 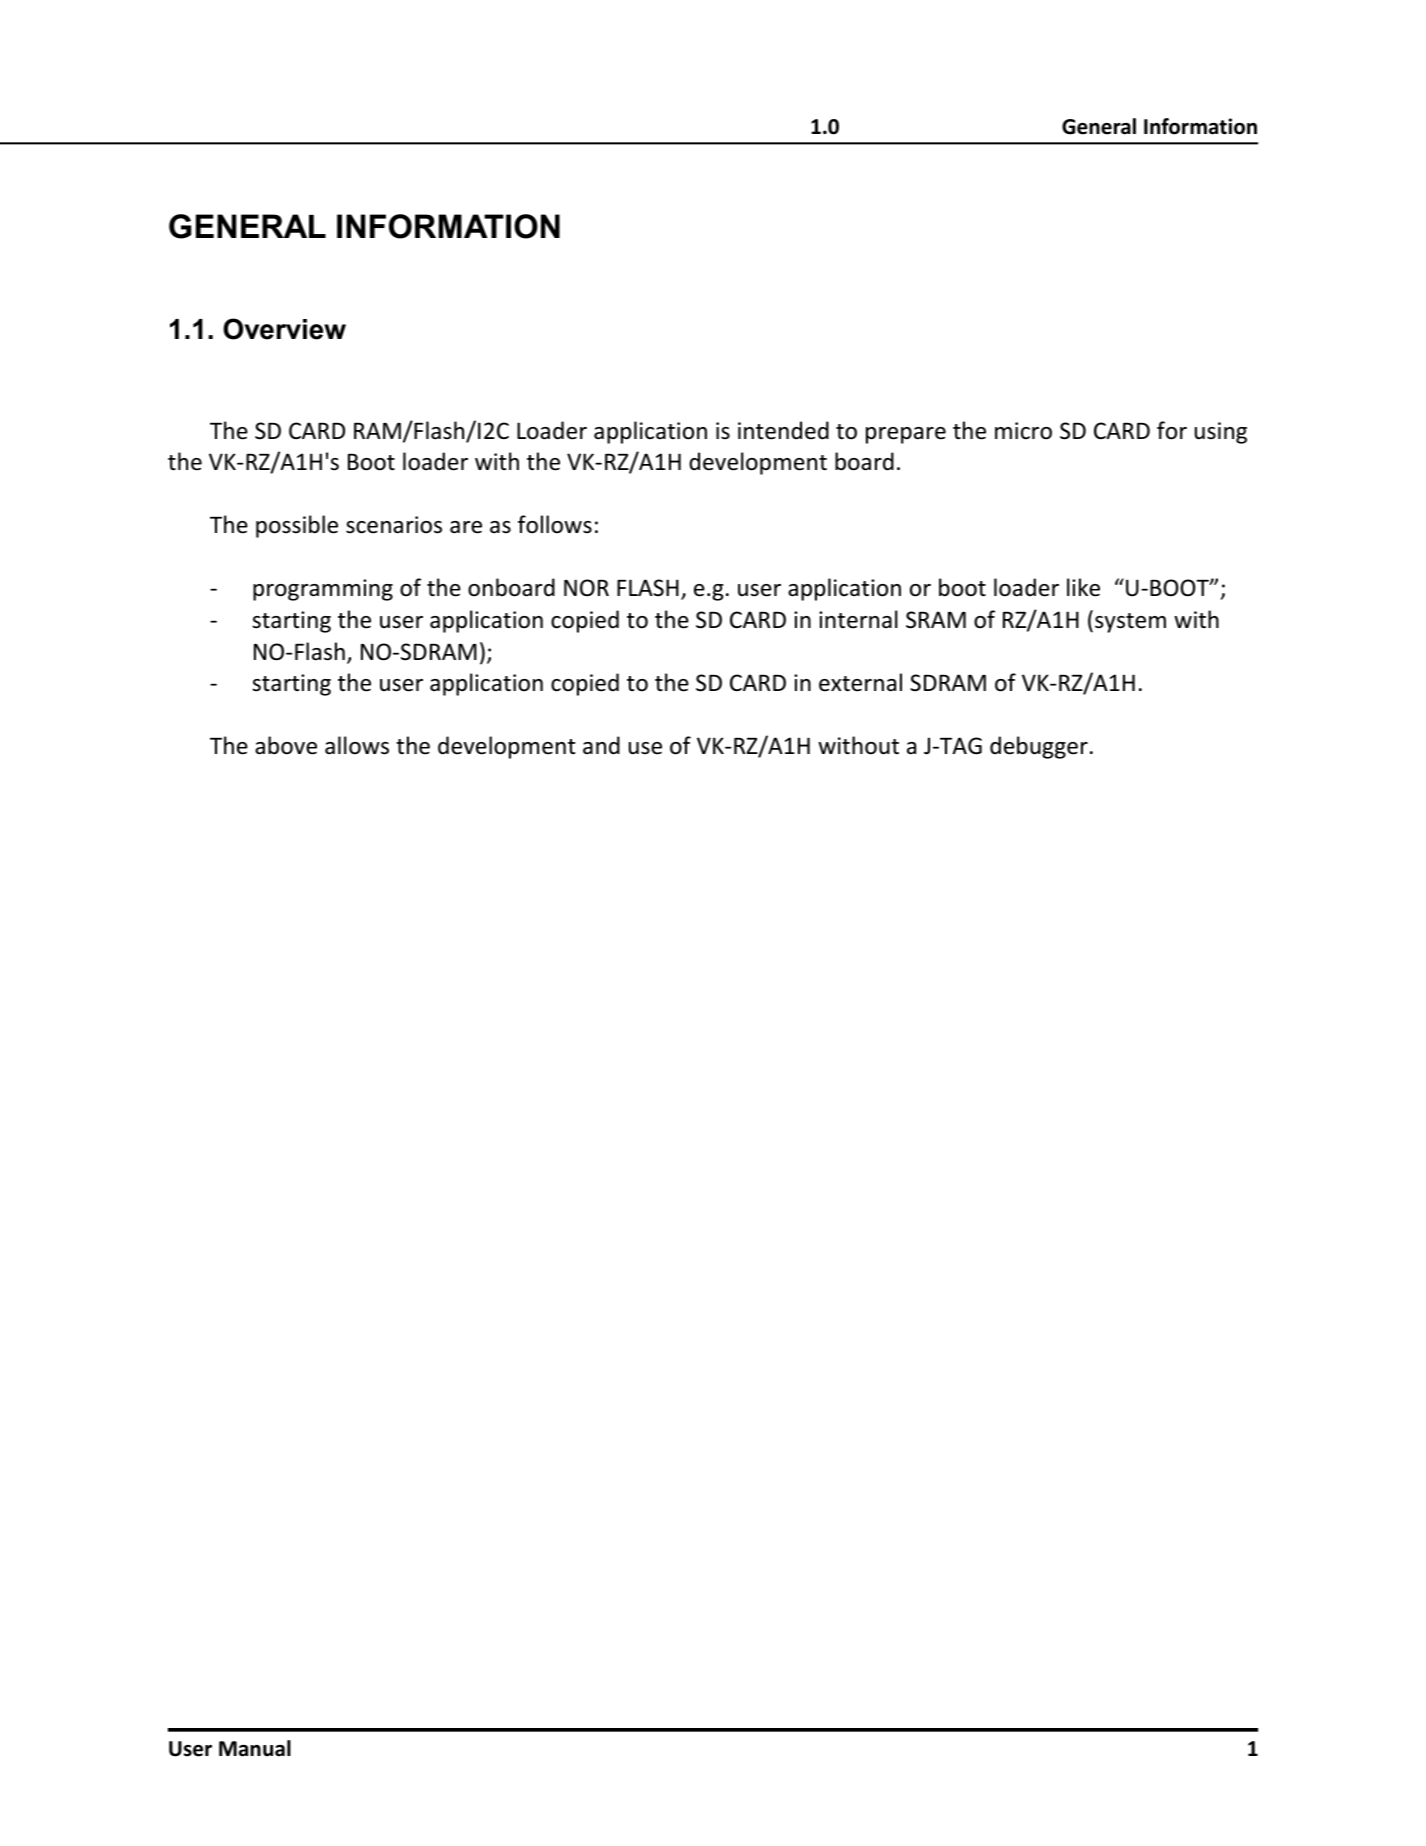 I want to click on debugger, so click(x=1039, y=747).
